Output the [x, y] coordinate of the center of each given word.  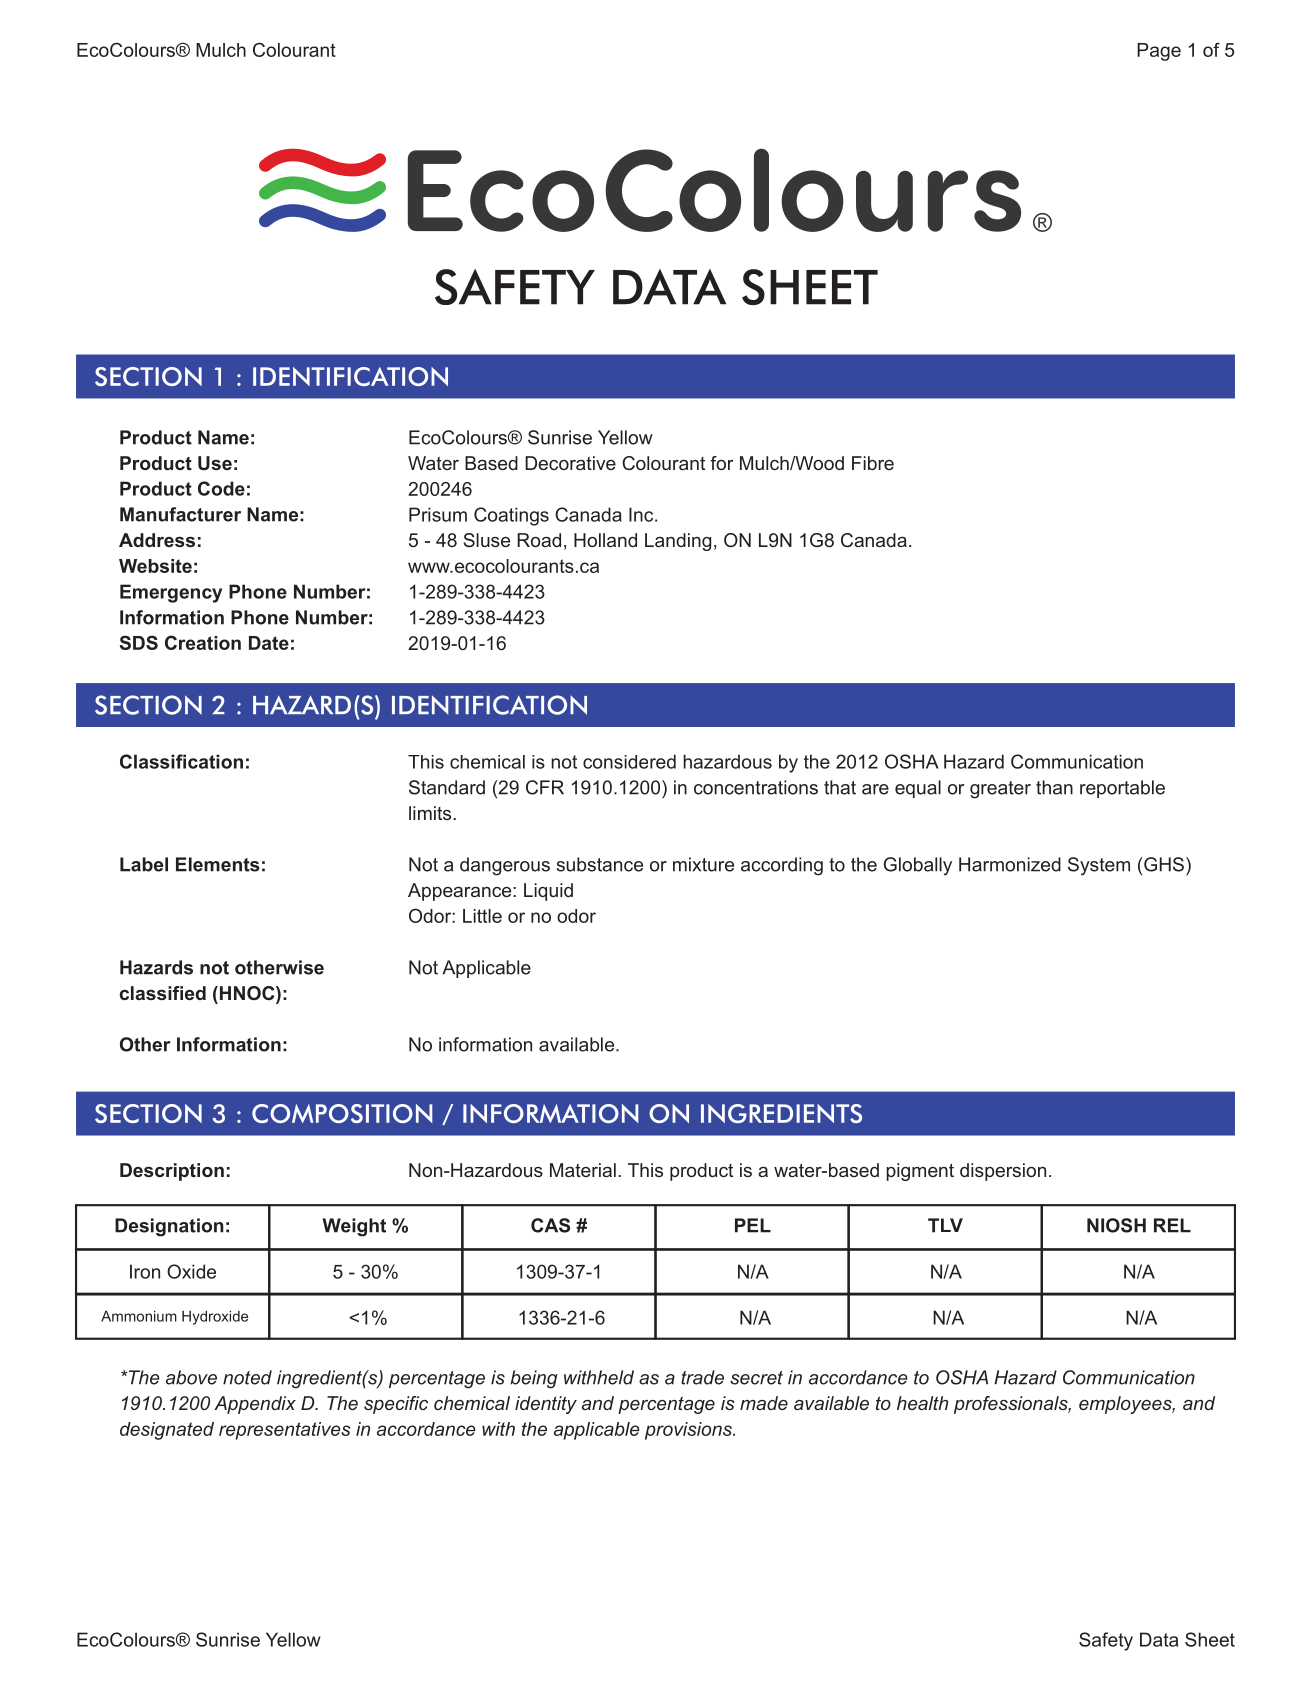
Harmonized [1010, 864]
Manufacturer [180, 514]
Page [1159, 52]
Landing [678, 542]
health [922, 1403]
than [1054, 787]
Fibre [873, 463]
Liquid [548, 892]
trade [702, 1377]
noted [247, 1377]
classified [163, 993]
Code [221, 488]
